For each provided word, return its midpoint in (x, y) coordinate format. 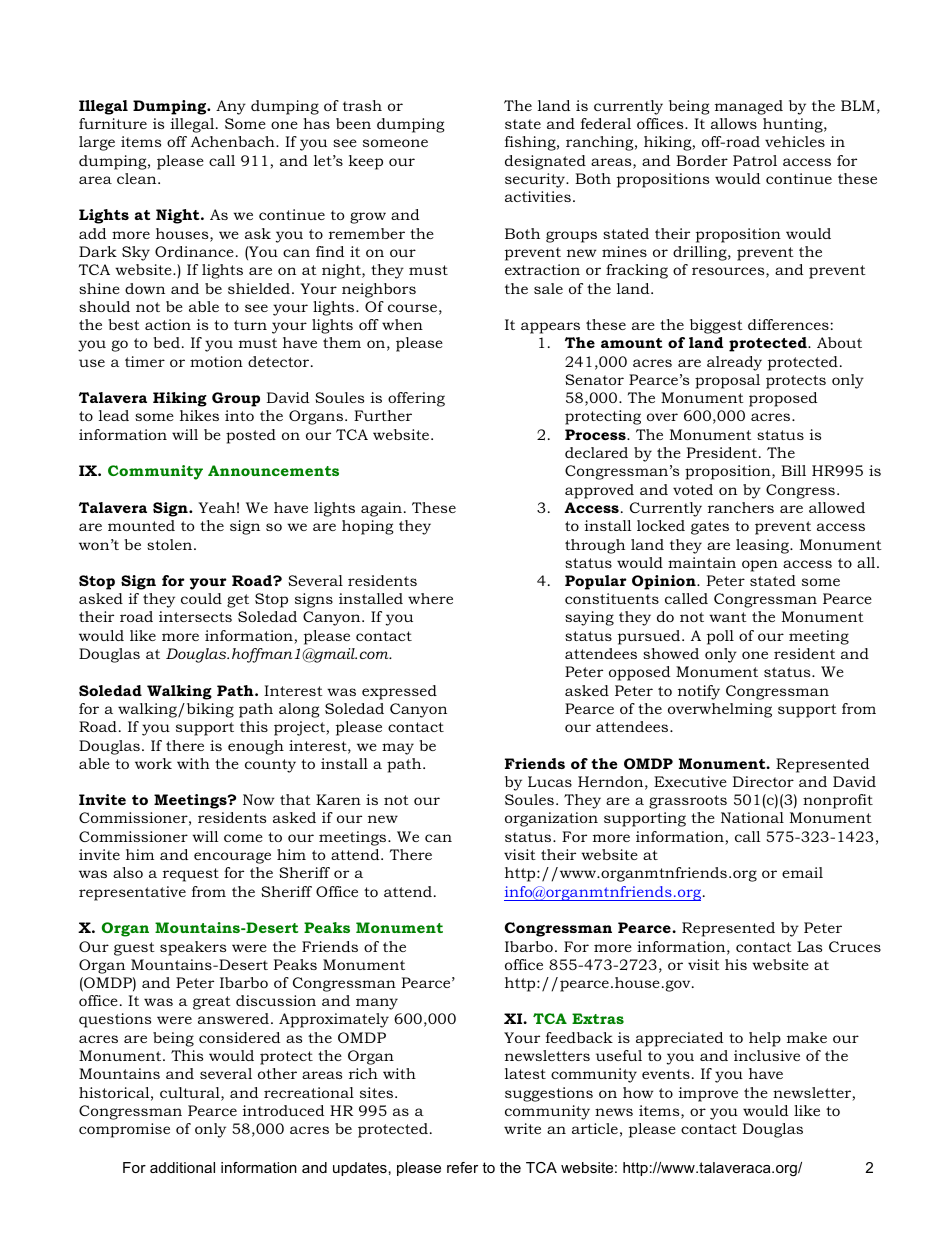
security (536, 180)
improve (708, 1094)
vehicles (795, 141)
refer (462, 1167)
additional (182, 1167)
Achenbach (234, 141)
